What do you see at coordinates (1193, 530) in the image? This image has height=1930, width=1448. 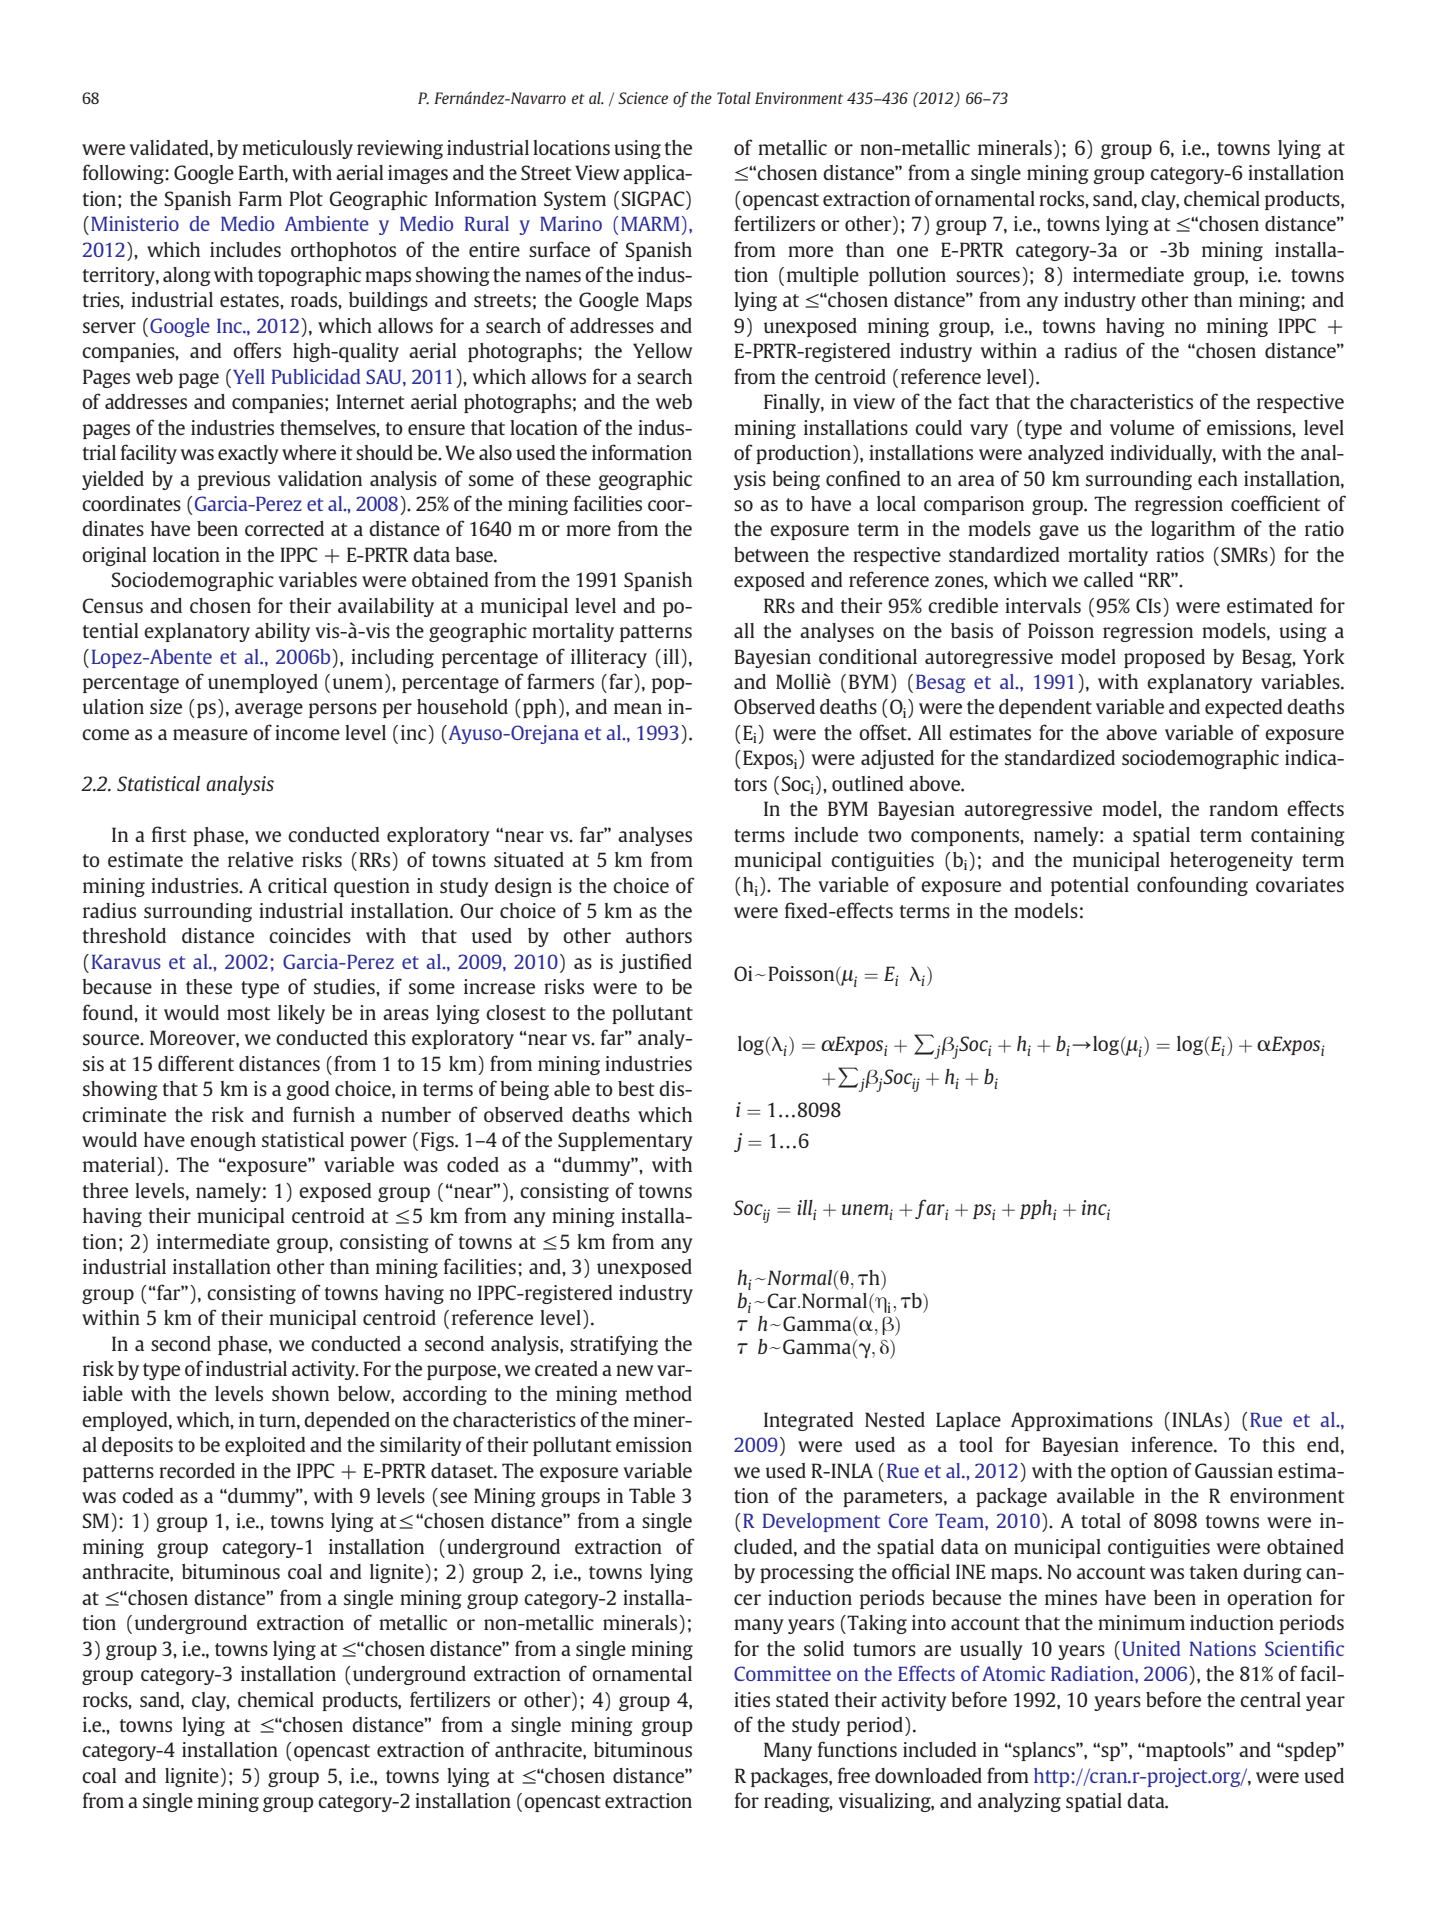 I see `logarithm` at bounding box center [1193, 530].
